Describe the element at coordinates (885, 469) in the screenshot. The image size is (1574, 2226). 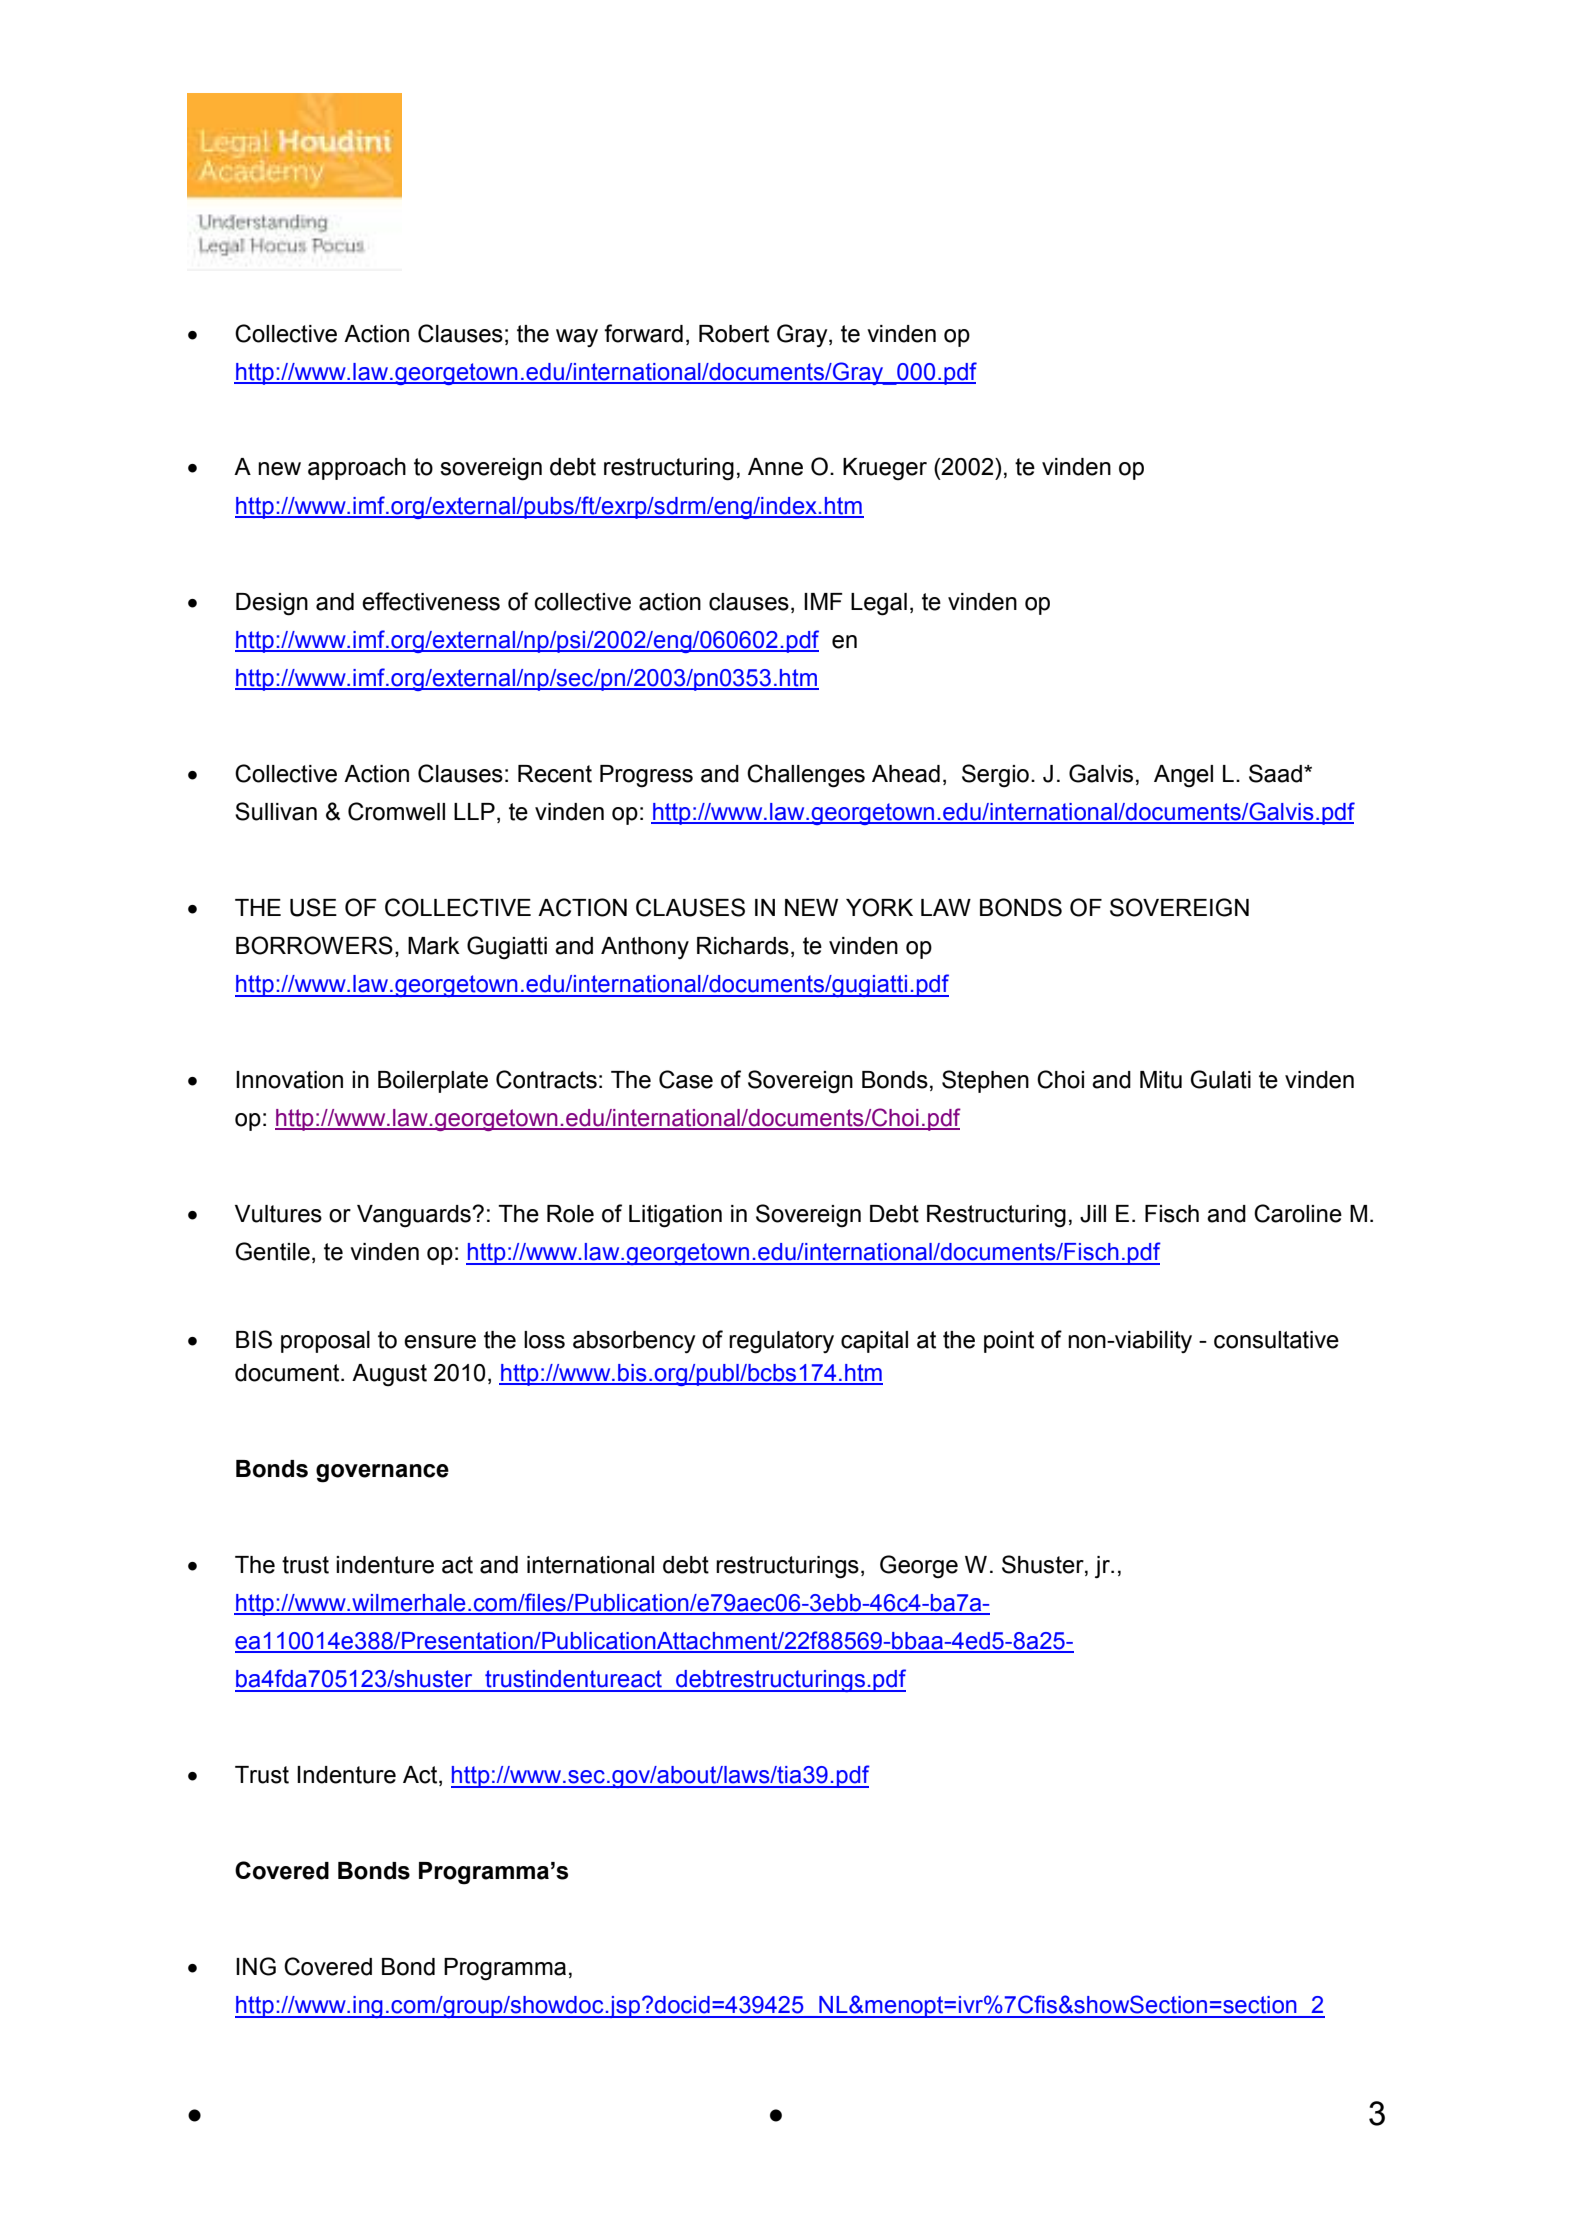
I see `Krueger` at that location.
